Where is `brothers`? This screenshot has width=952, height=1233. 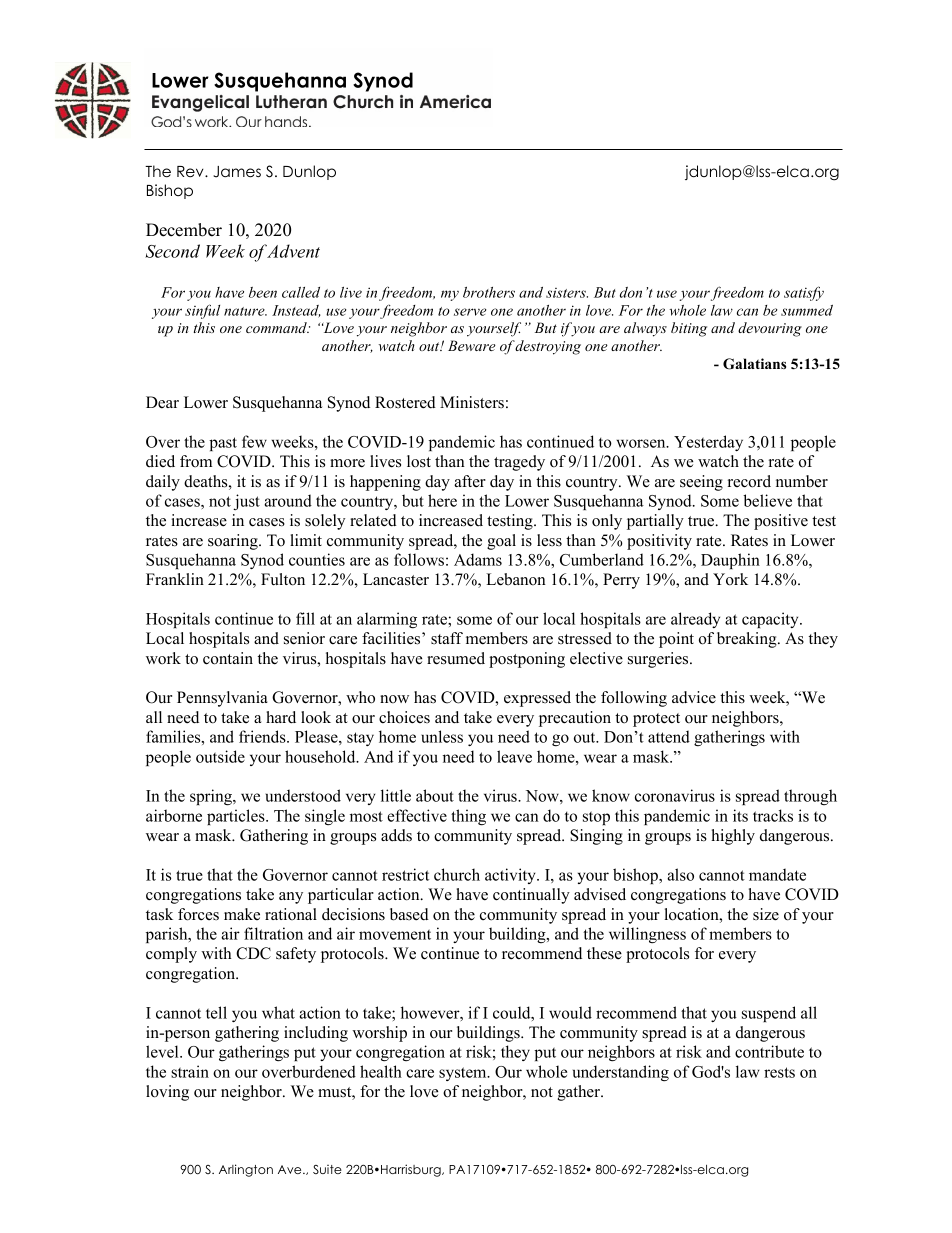
brothers is located at coordinates (489, 292).
